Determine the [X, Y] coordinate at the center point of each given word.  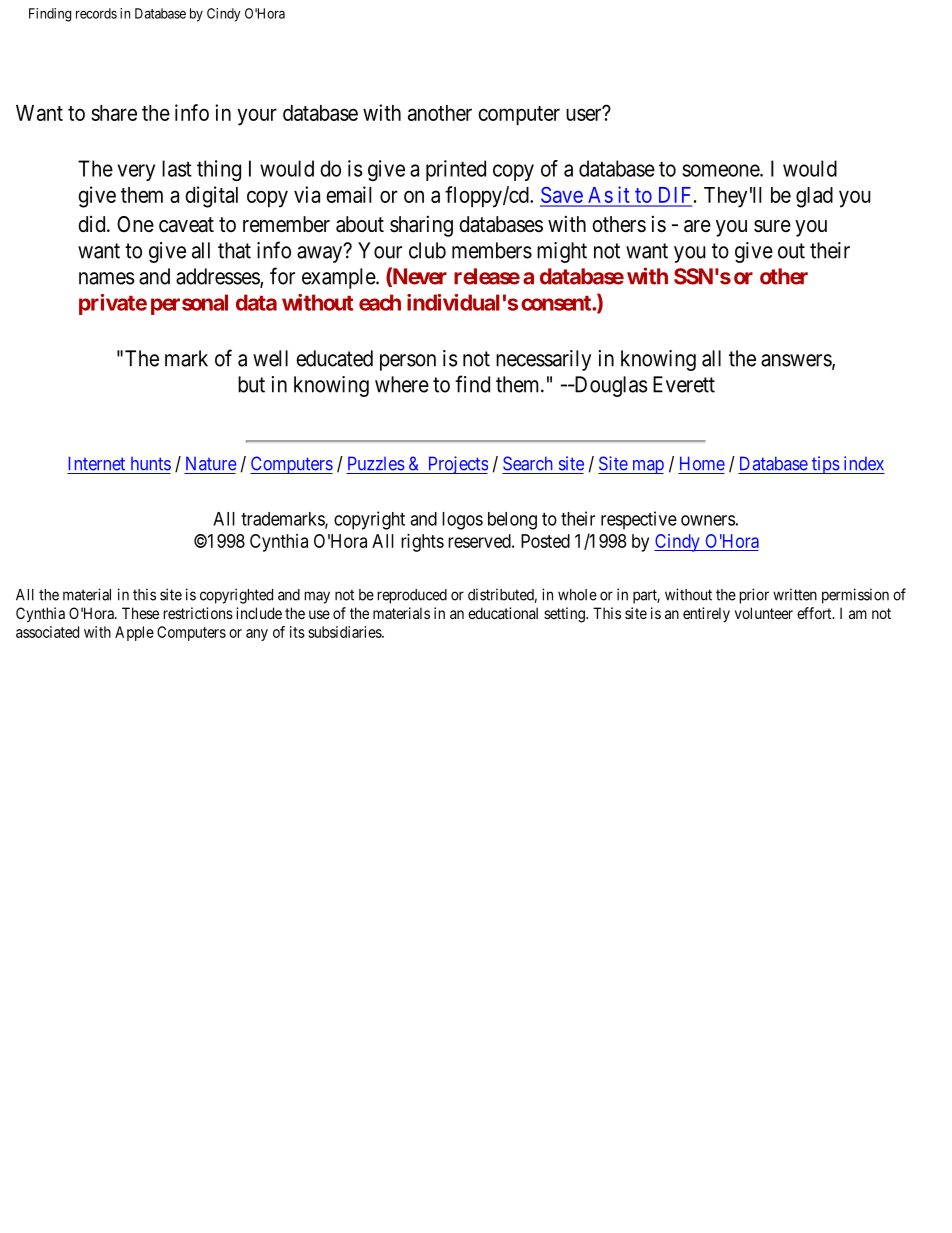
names [106, 278]
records [96, 13]
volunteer [764, 613]
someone [721, 170]
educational [503, 613]
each [380, 302]
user [585, 114]
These [140, 613]
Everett [684, 384]
